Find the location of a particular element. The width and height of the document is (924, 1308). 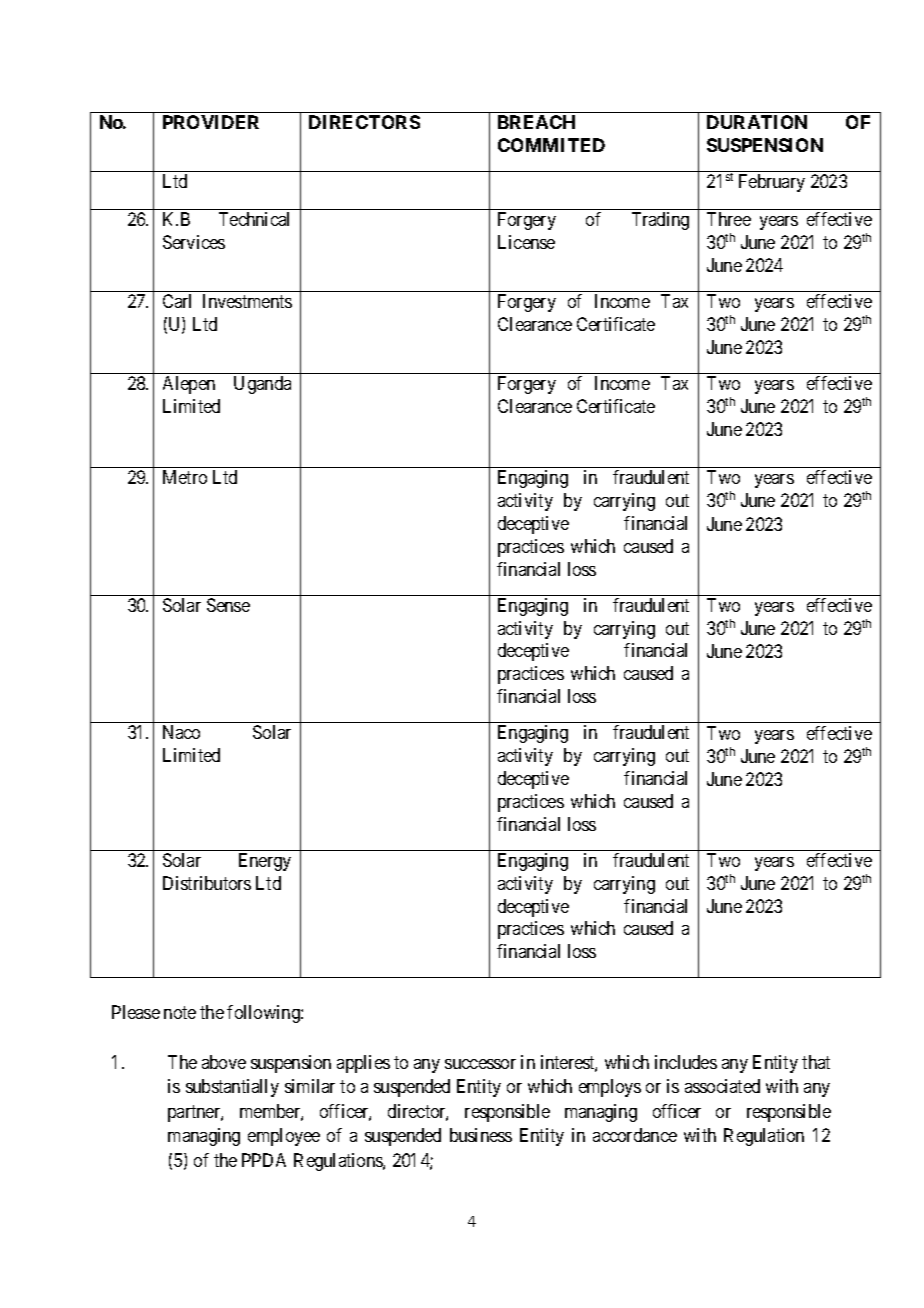

Distributors is located at coordinates (207, 883).
